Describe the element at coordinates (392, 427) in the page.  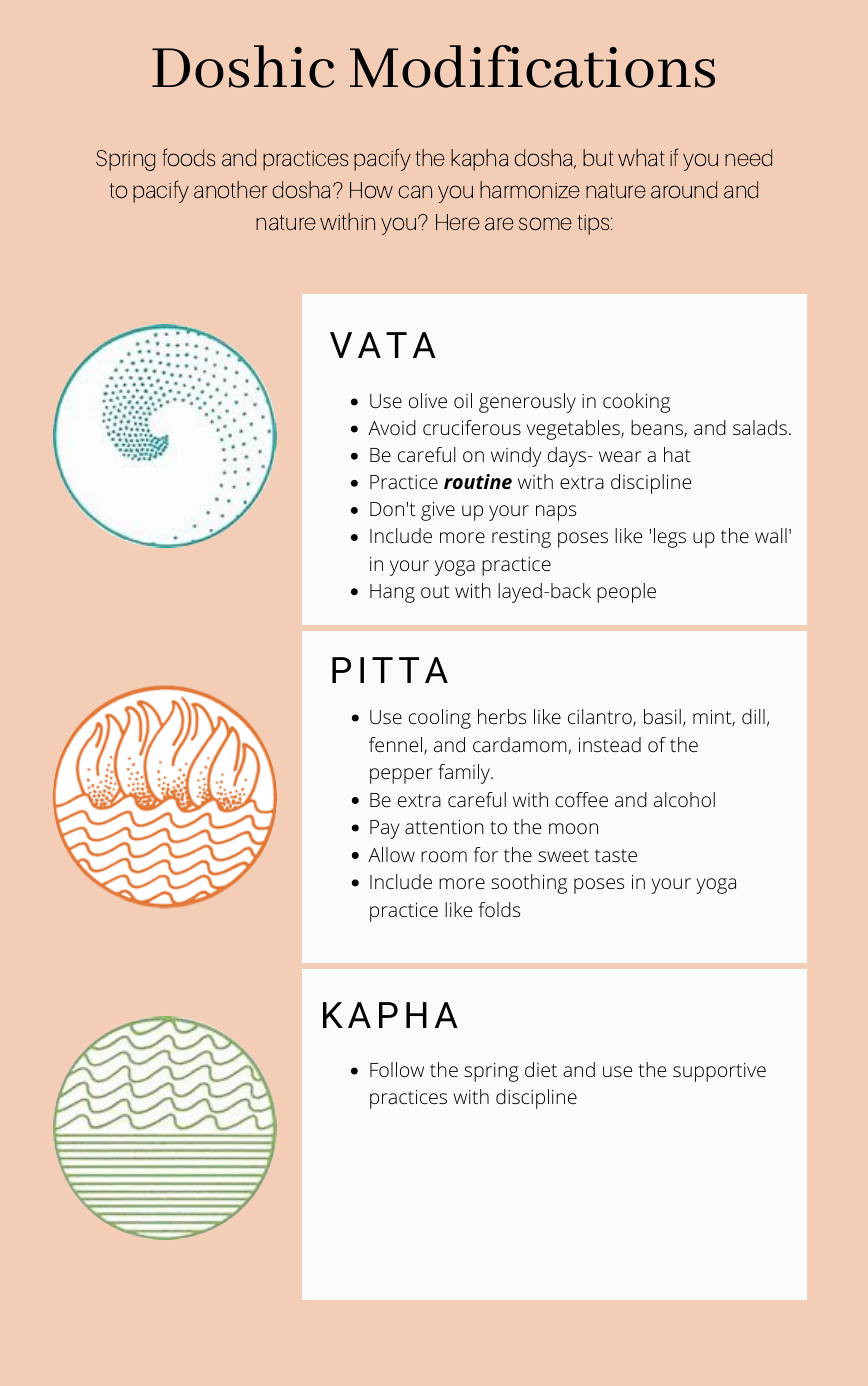
I see `Avoid` at that location.
